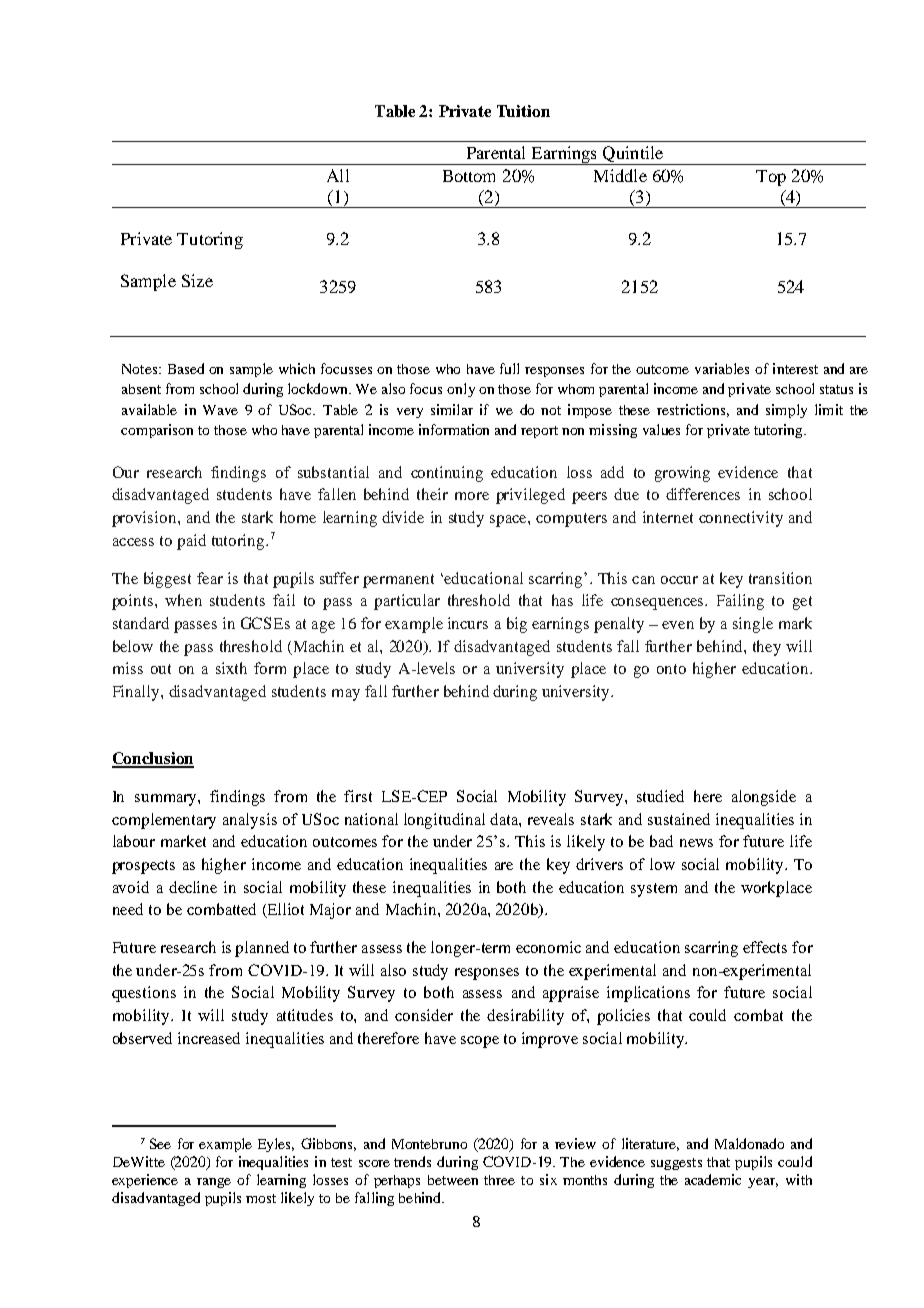  What do you see at coordinates (771, 178) in the image?
I see `Top` at bounding box center [771, 178].
